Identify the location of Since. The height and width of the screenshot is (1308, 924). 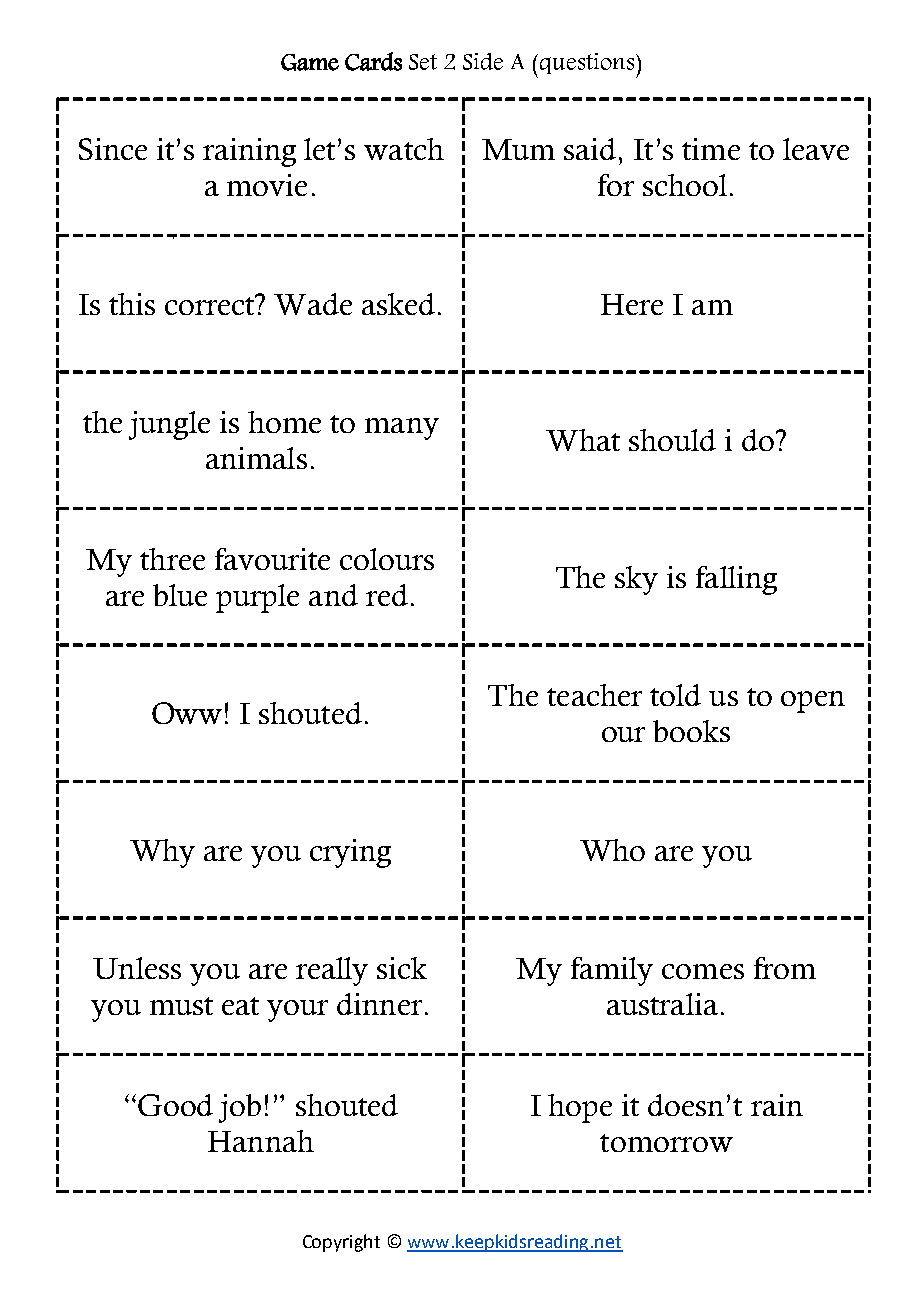
(113, 149).
